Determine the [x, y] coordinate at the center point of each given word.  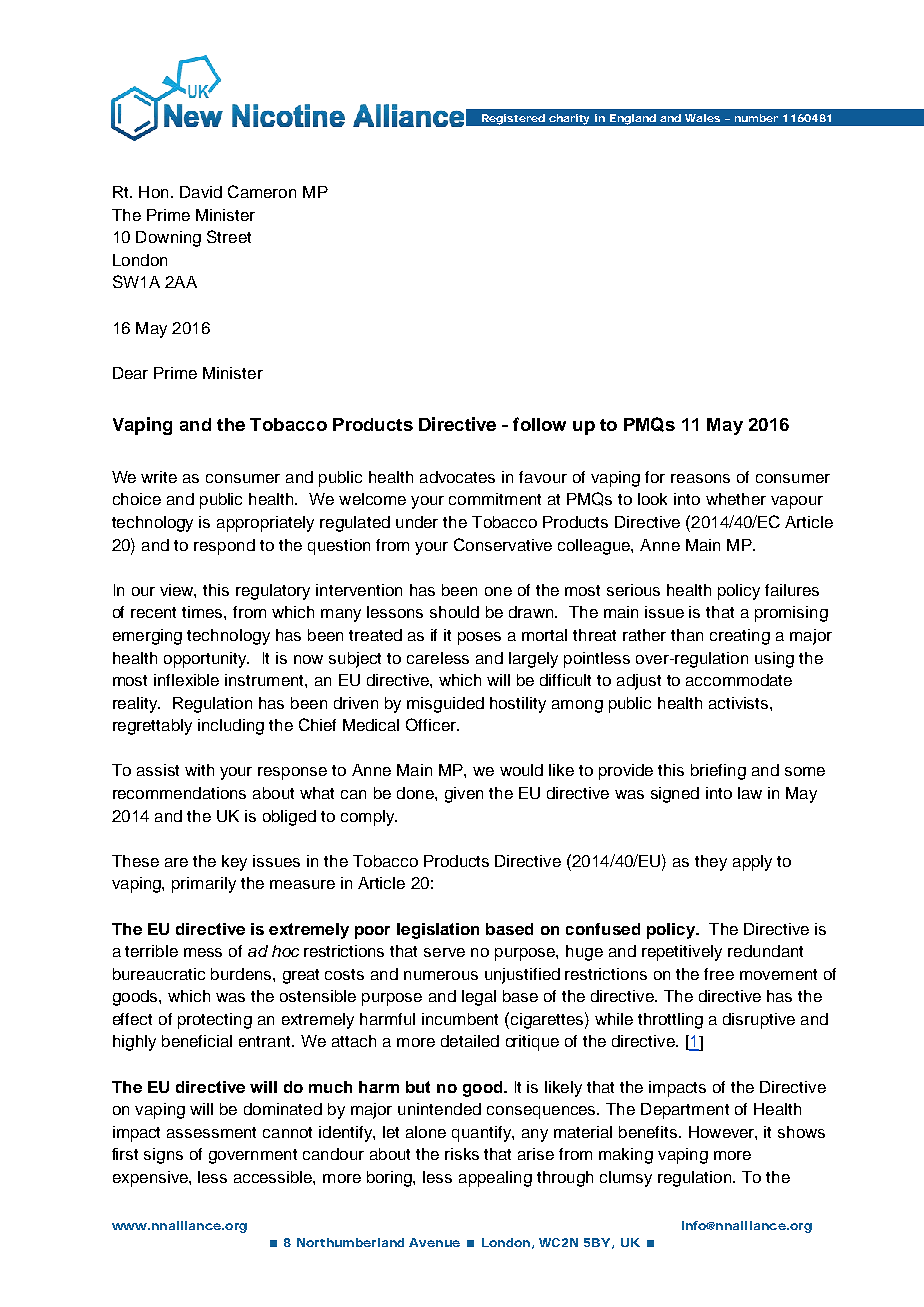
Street [229, 236]
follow [539, 424]
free [719, 974]
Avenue [434, 1242]
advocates [457, 477]
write [159, 477]
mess [203, 952]
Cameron [262, 191]
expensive [151, 1179]
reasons [700, 478]
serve [444, 952]
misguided [445, 705]
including [231, 727]
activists [740, 703]
